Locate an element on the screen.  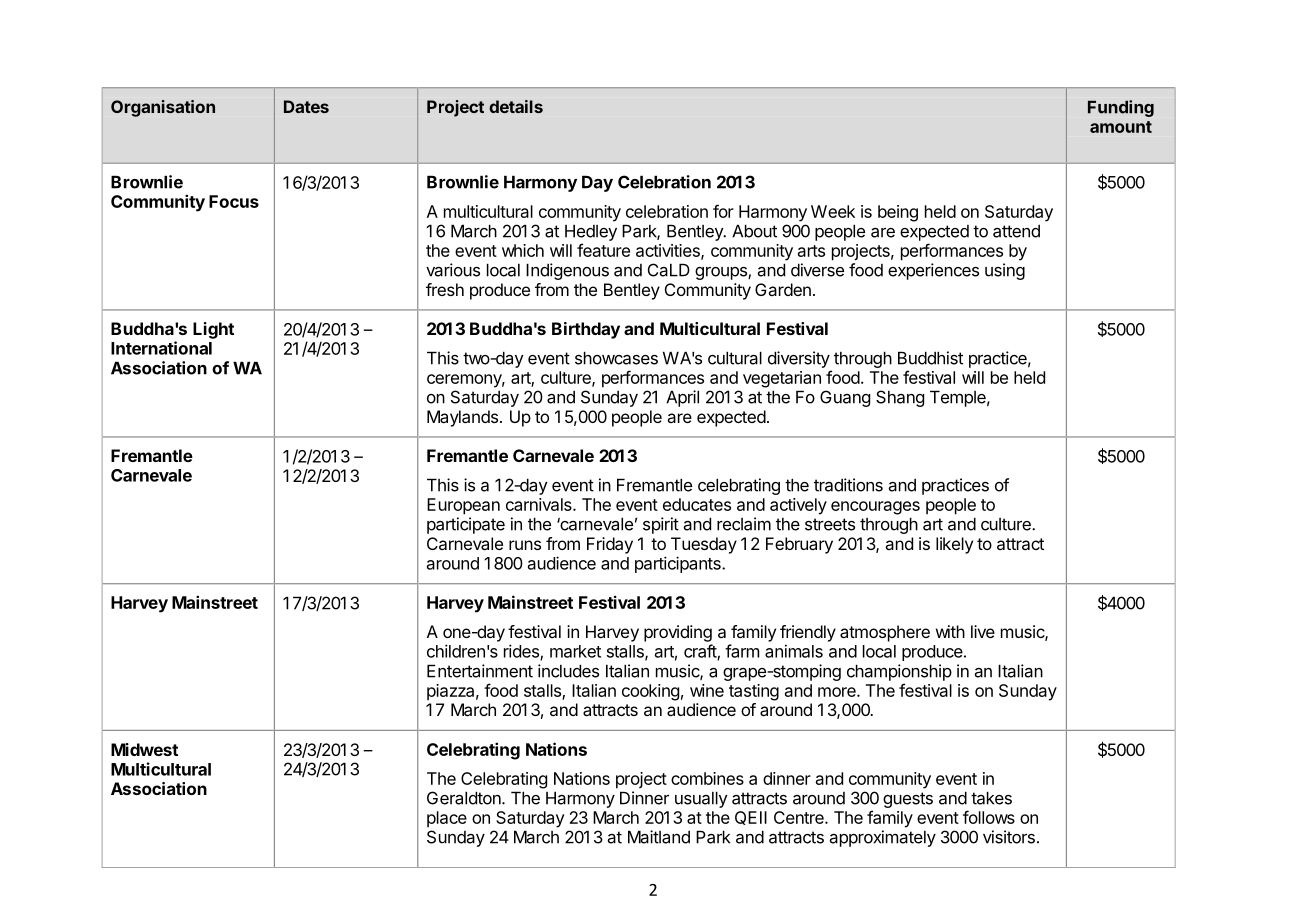
amount is located at coordinates (1121, 127).
